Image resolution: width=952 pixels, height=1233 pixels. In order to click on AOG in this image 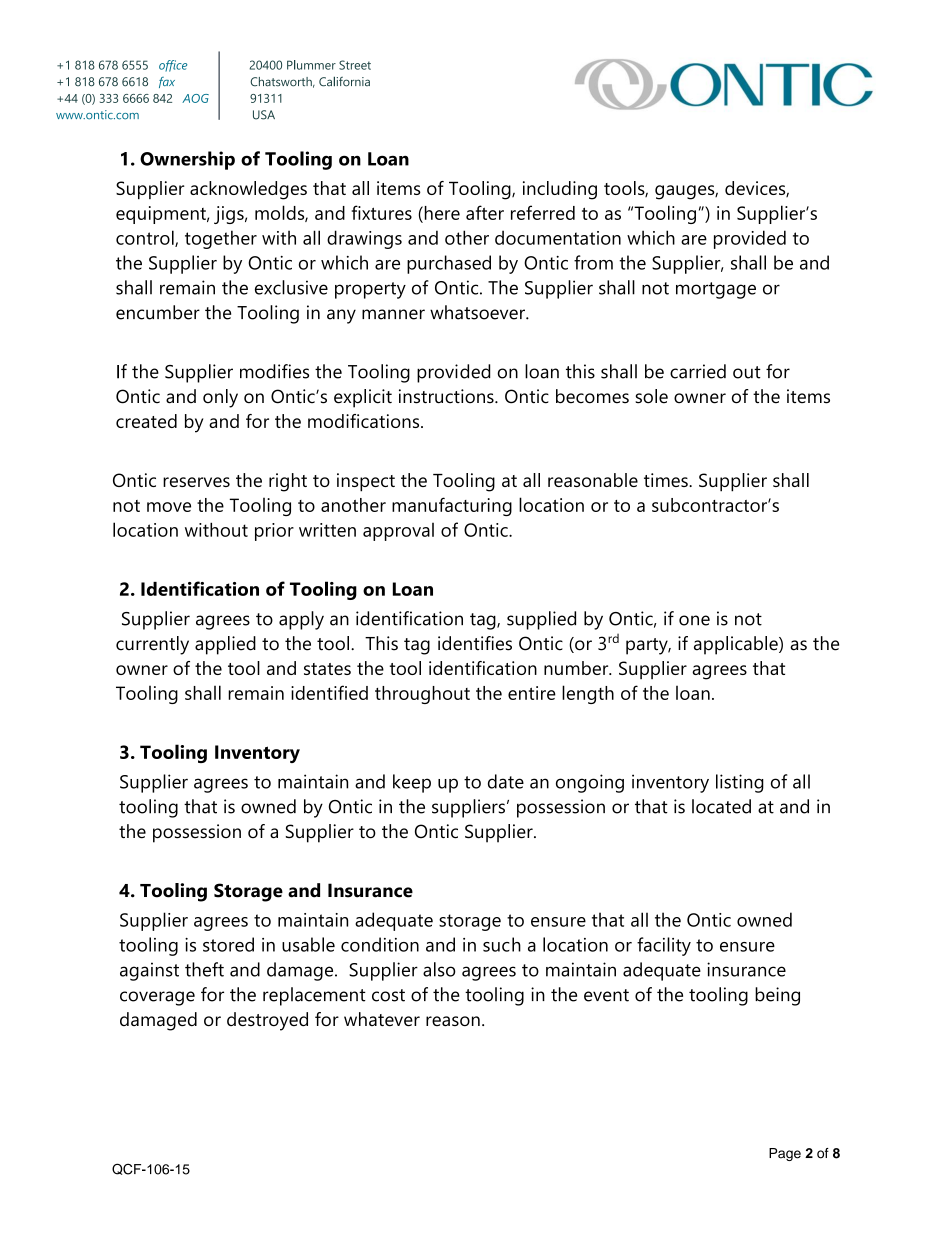, I will do `click(195, 98)`.
